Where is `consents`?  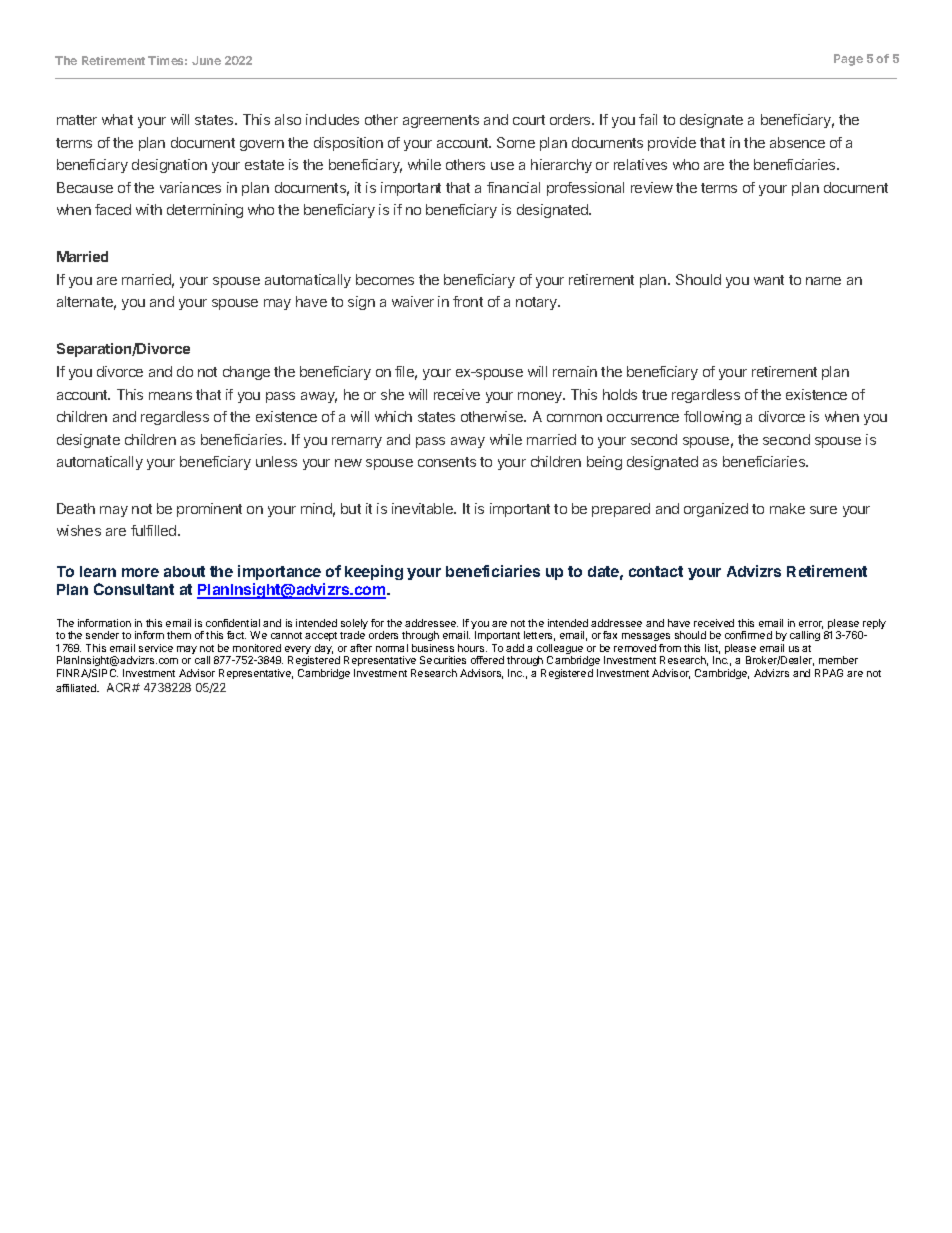 consents is located at coordinates (447, 462).
